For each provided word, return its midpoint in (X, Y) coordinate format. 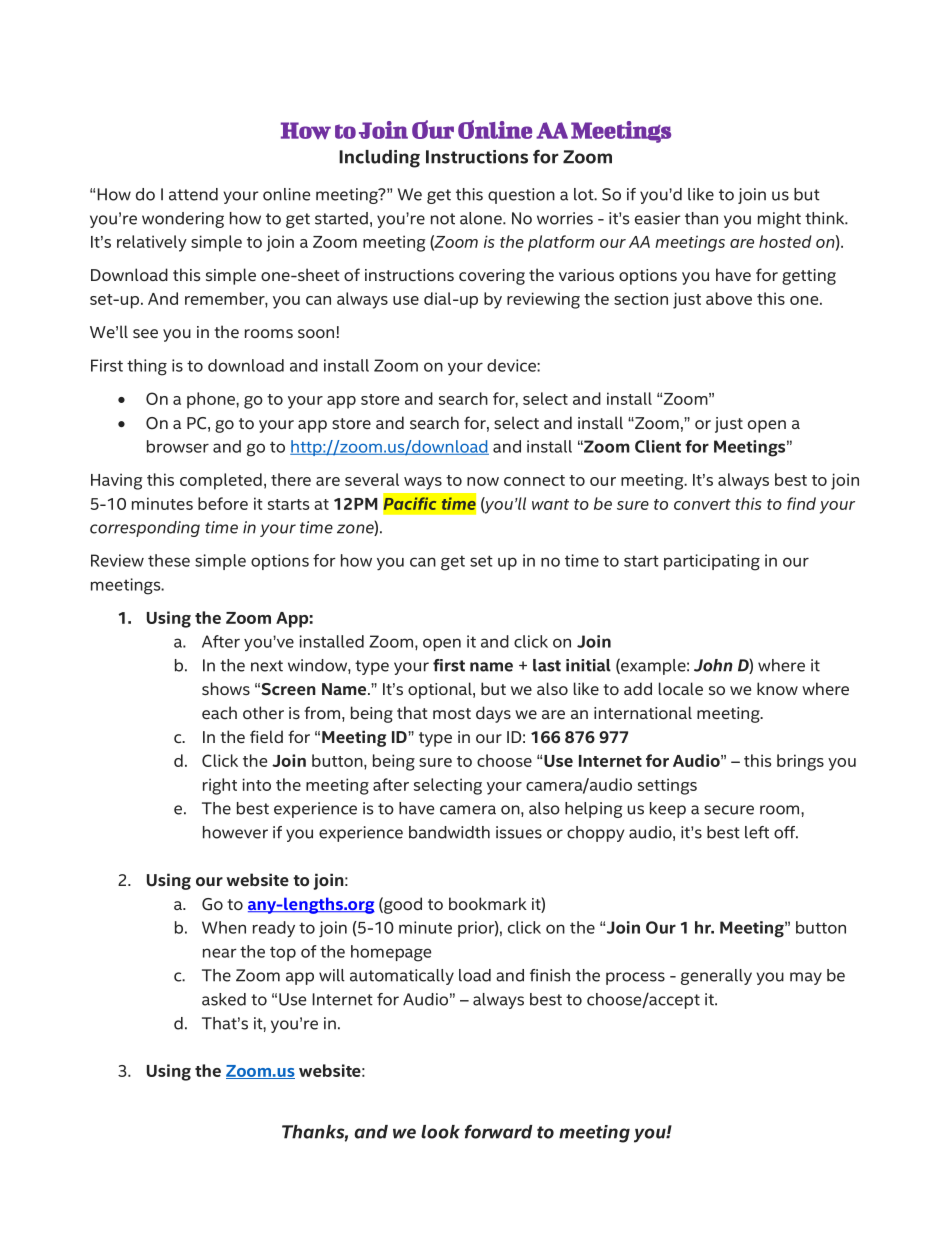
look (440, 1132)
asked (224, 999)
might (779, 220)
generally (716, 977)
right (220, 786)
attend (193, 194)
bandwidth (449, 832)
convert (702, 504)
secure (729, 810)
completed (221, 481)
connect (534, 480)
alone (482, 218)
